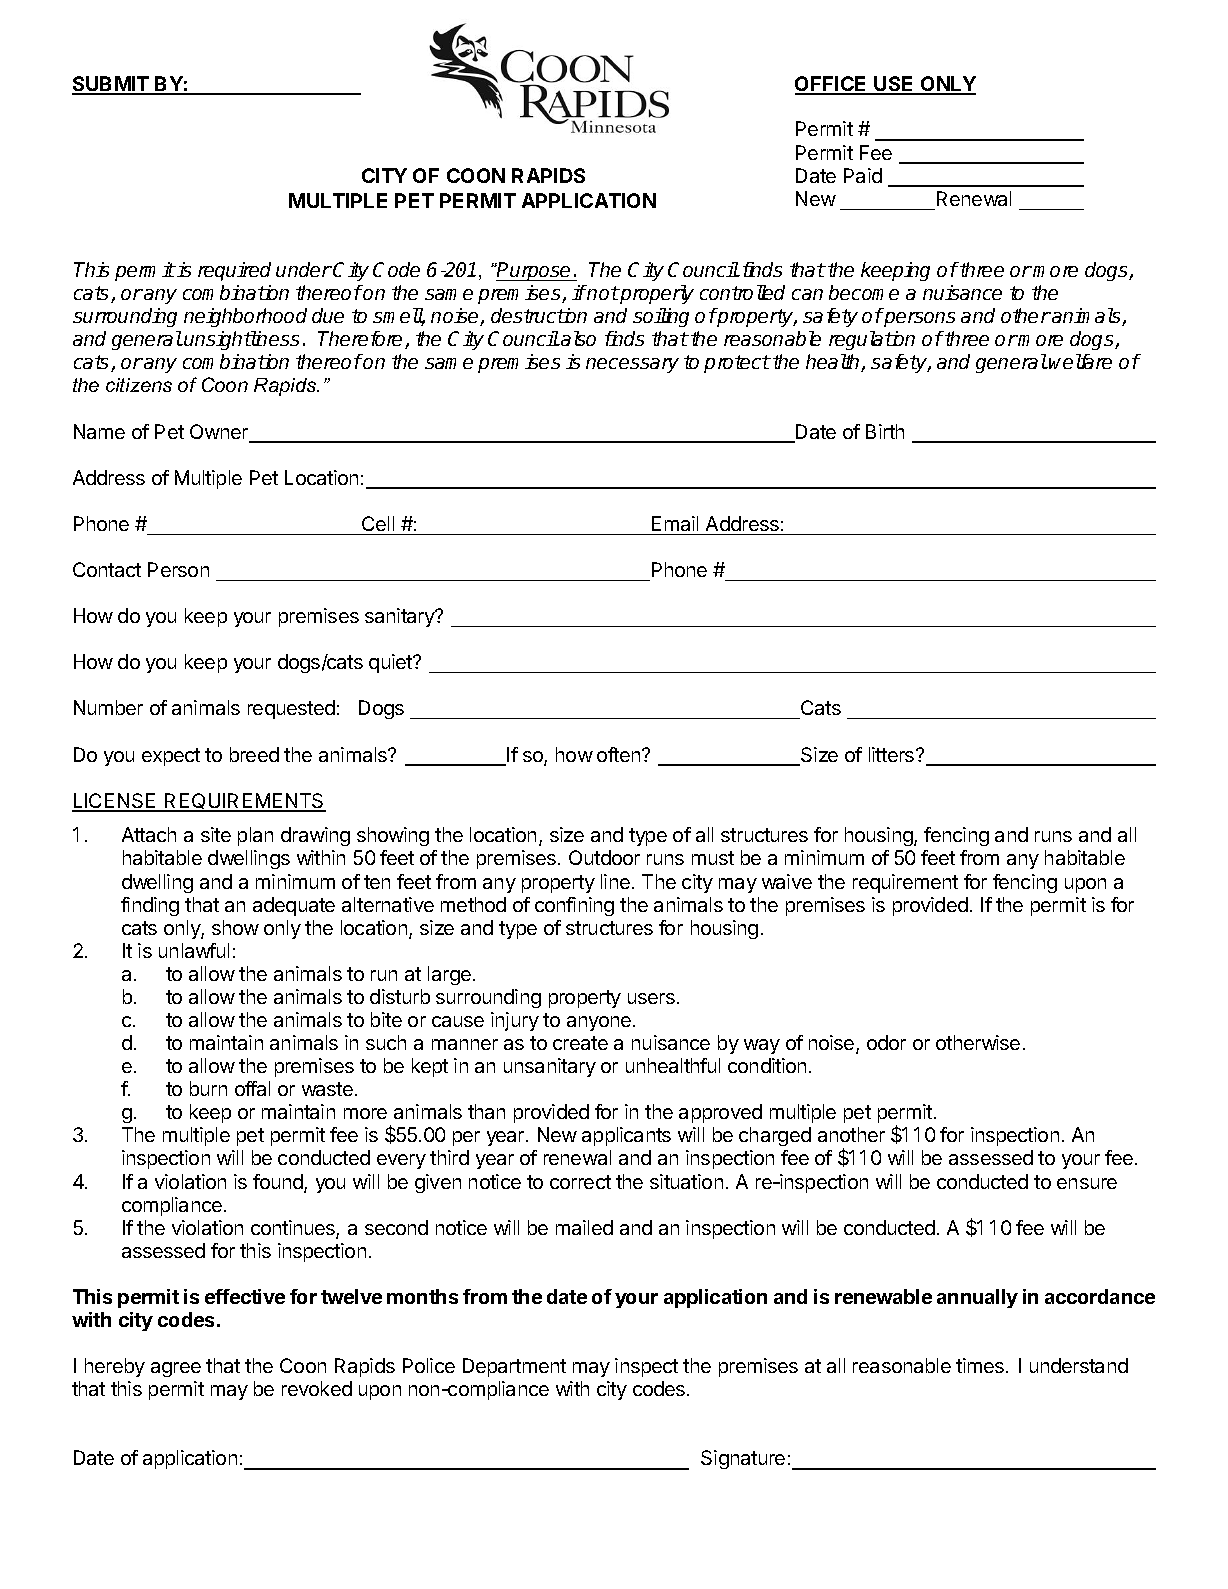  What do you see at coordinates (107, 569) in the screenshot?
I see `Contact` at bounding box center [107, 569].
